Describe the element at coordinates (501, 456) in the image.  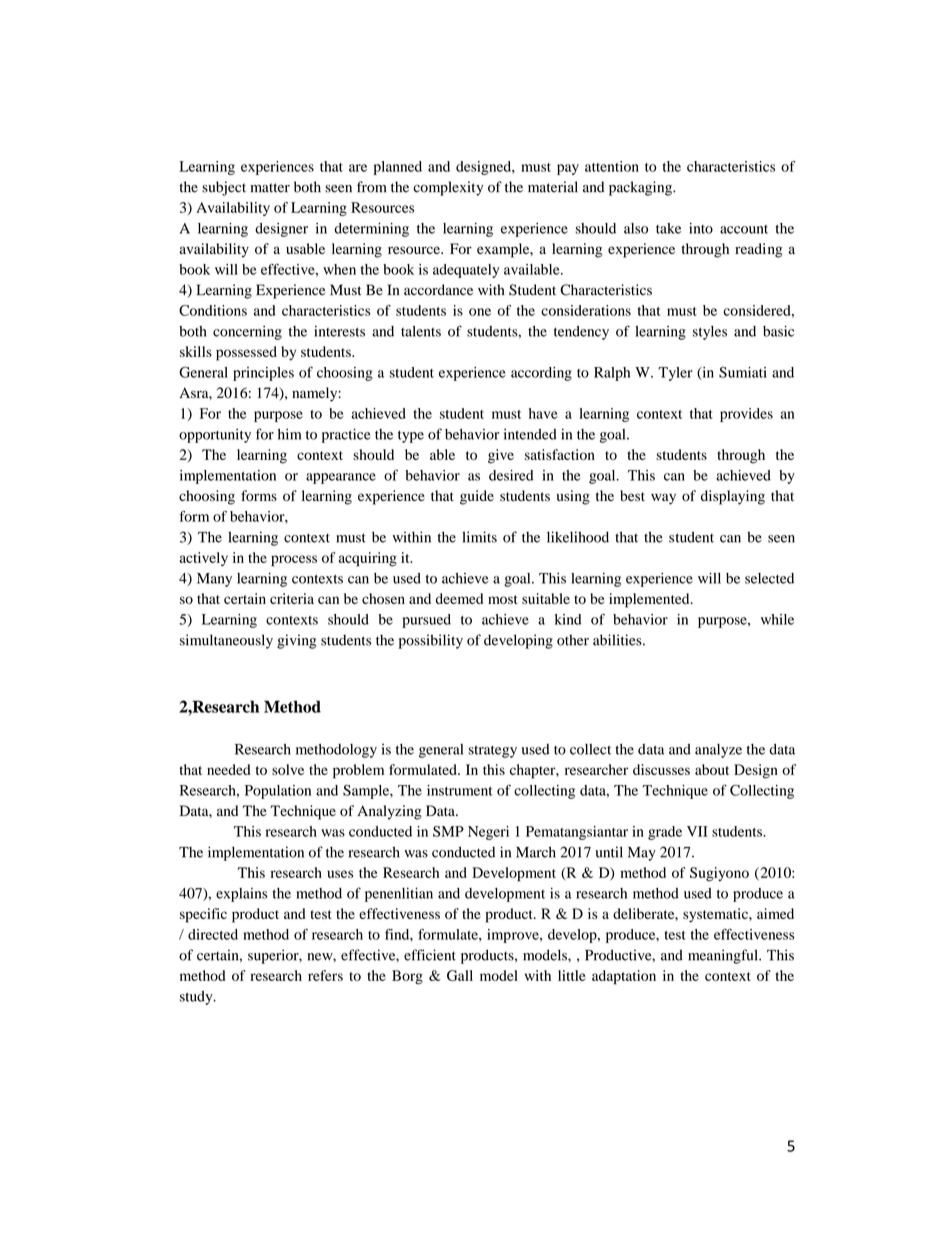
I see `give` at that location.
